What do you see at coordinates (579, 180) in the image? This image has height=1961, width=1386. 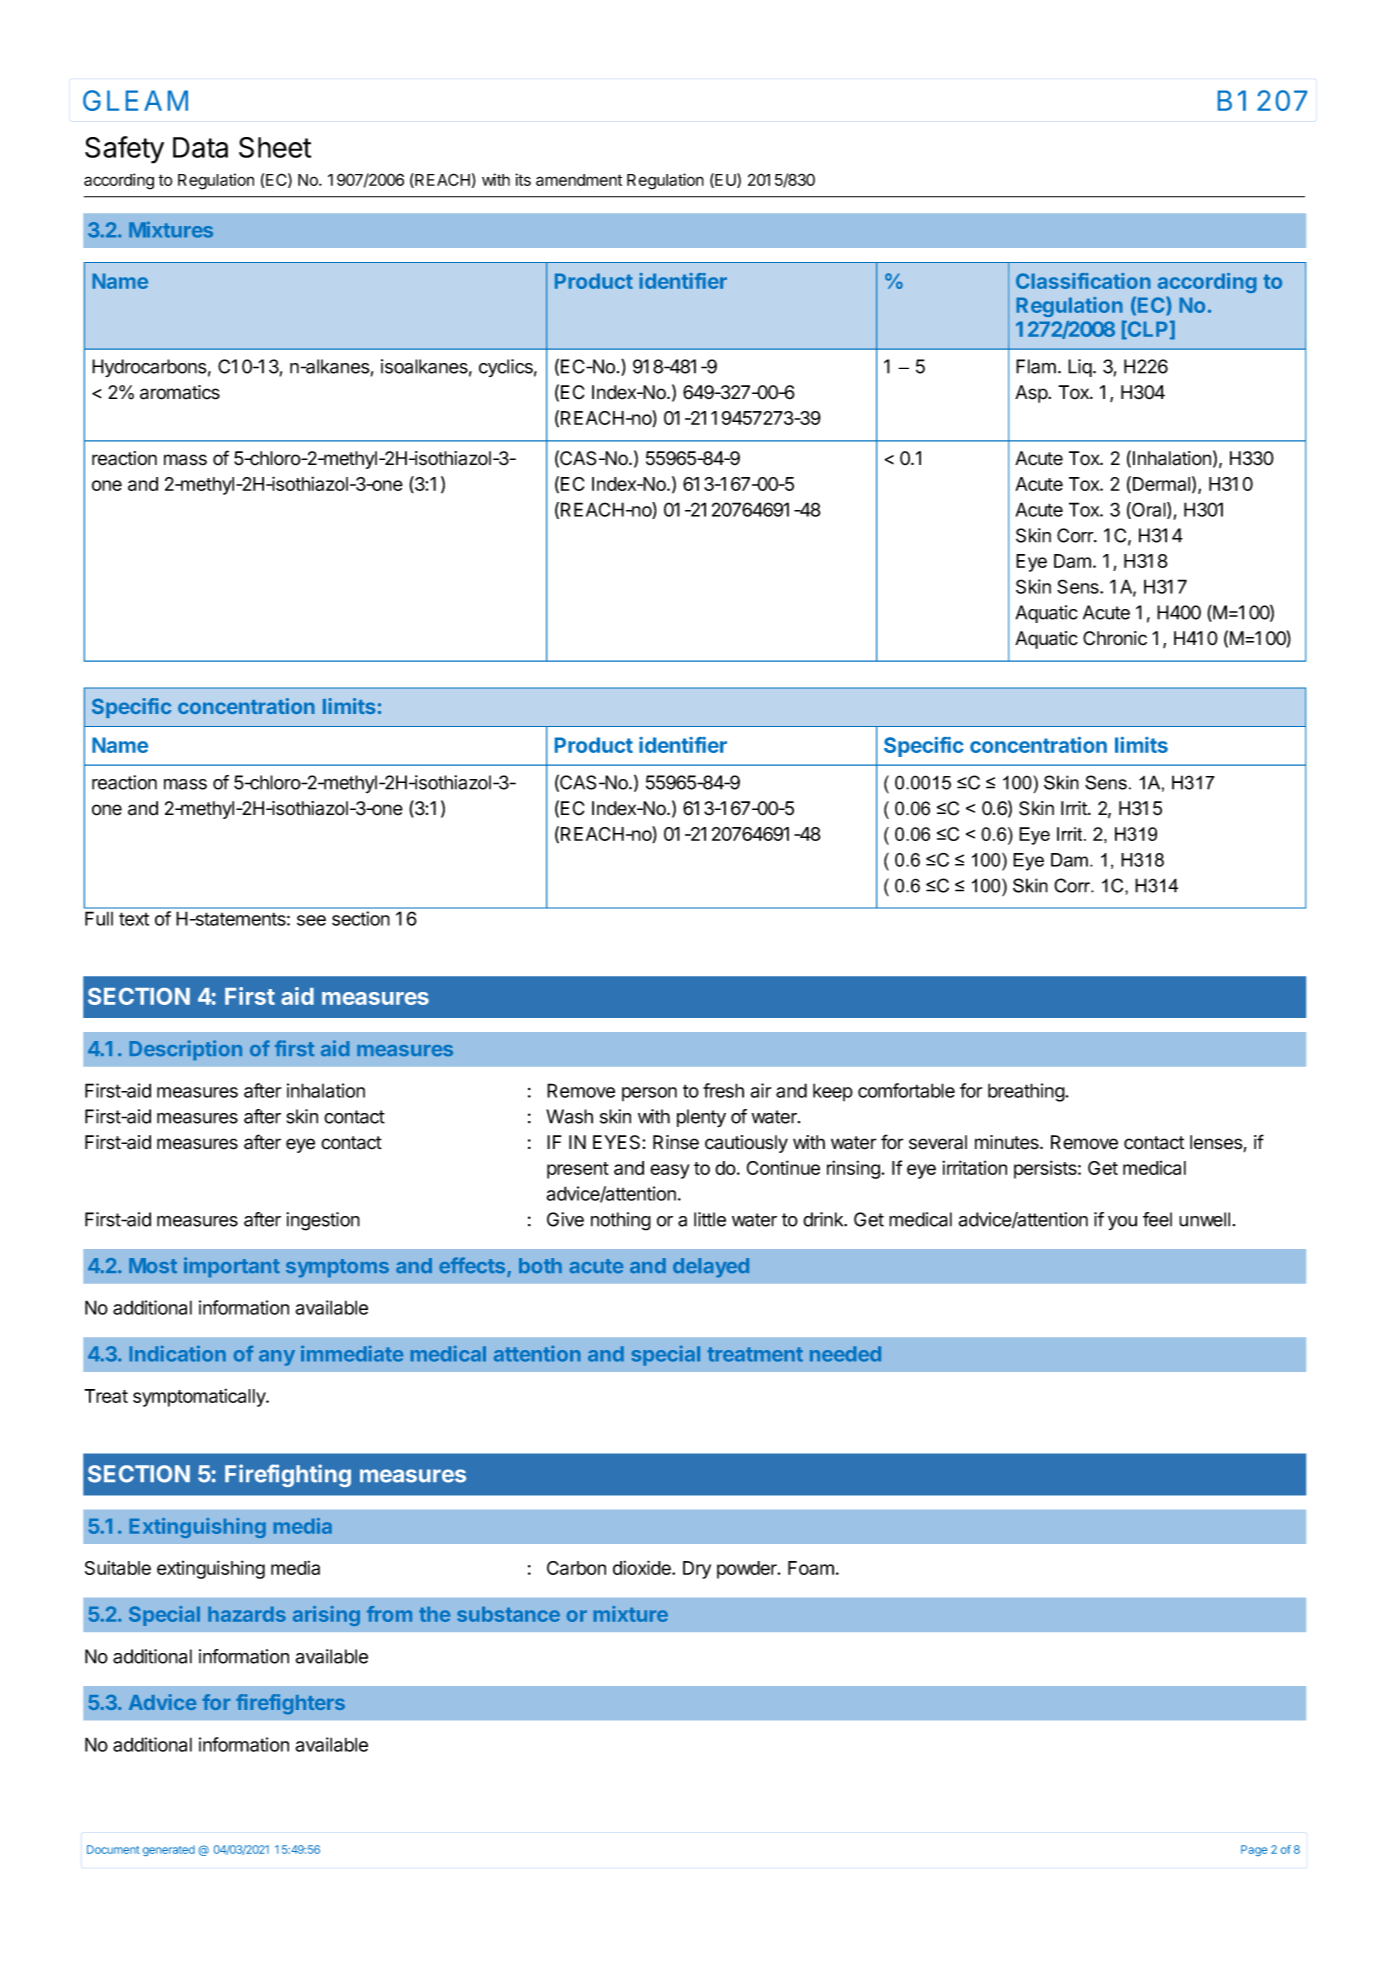 I see `amendment` at bounding box center [579, 180].
